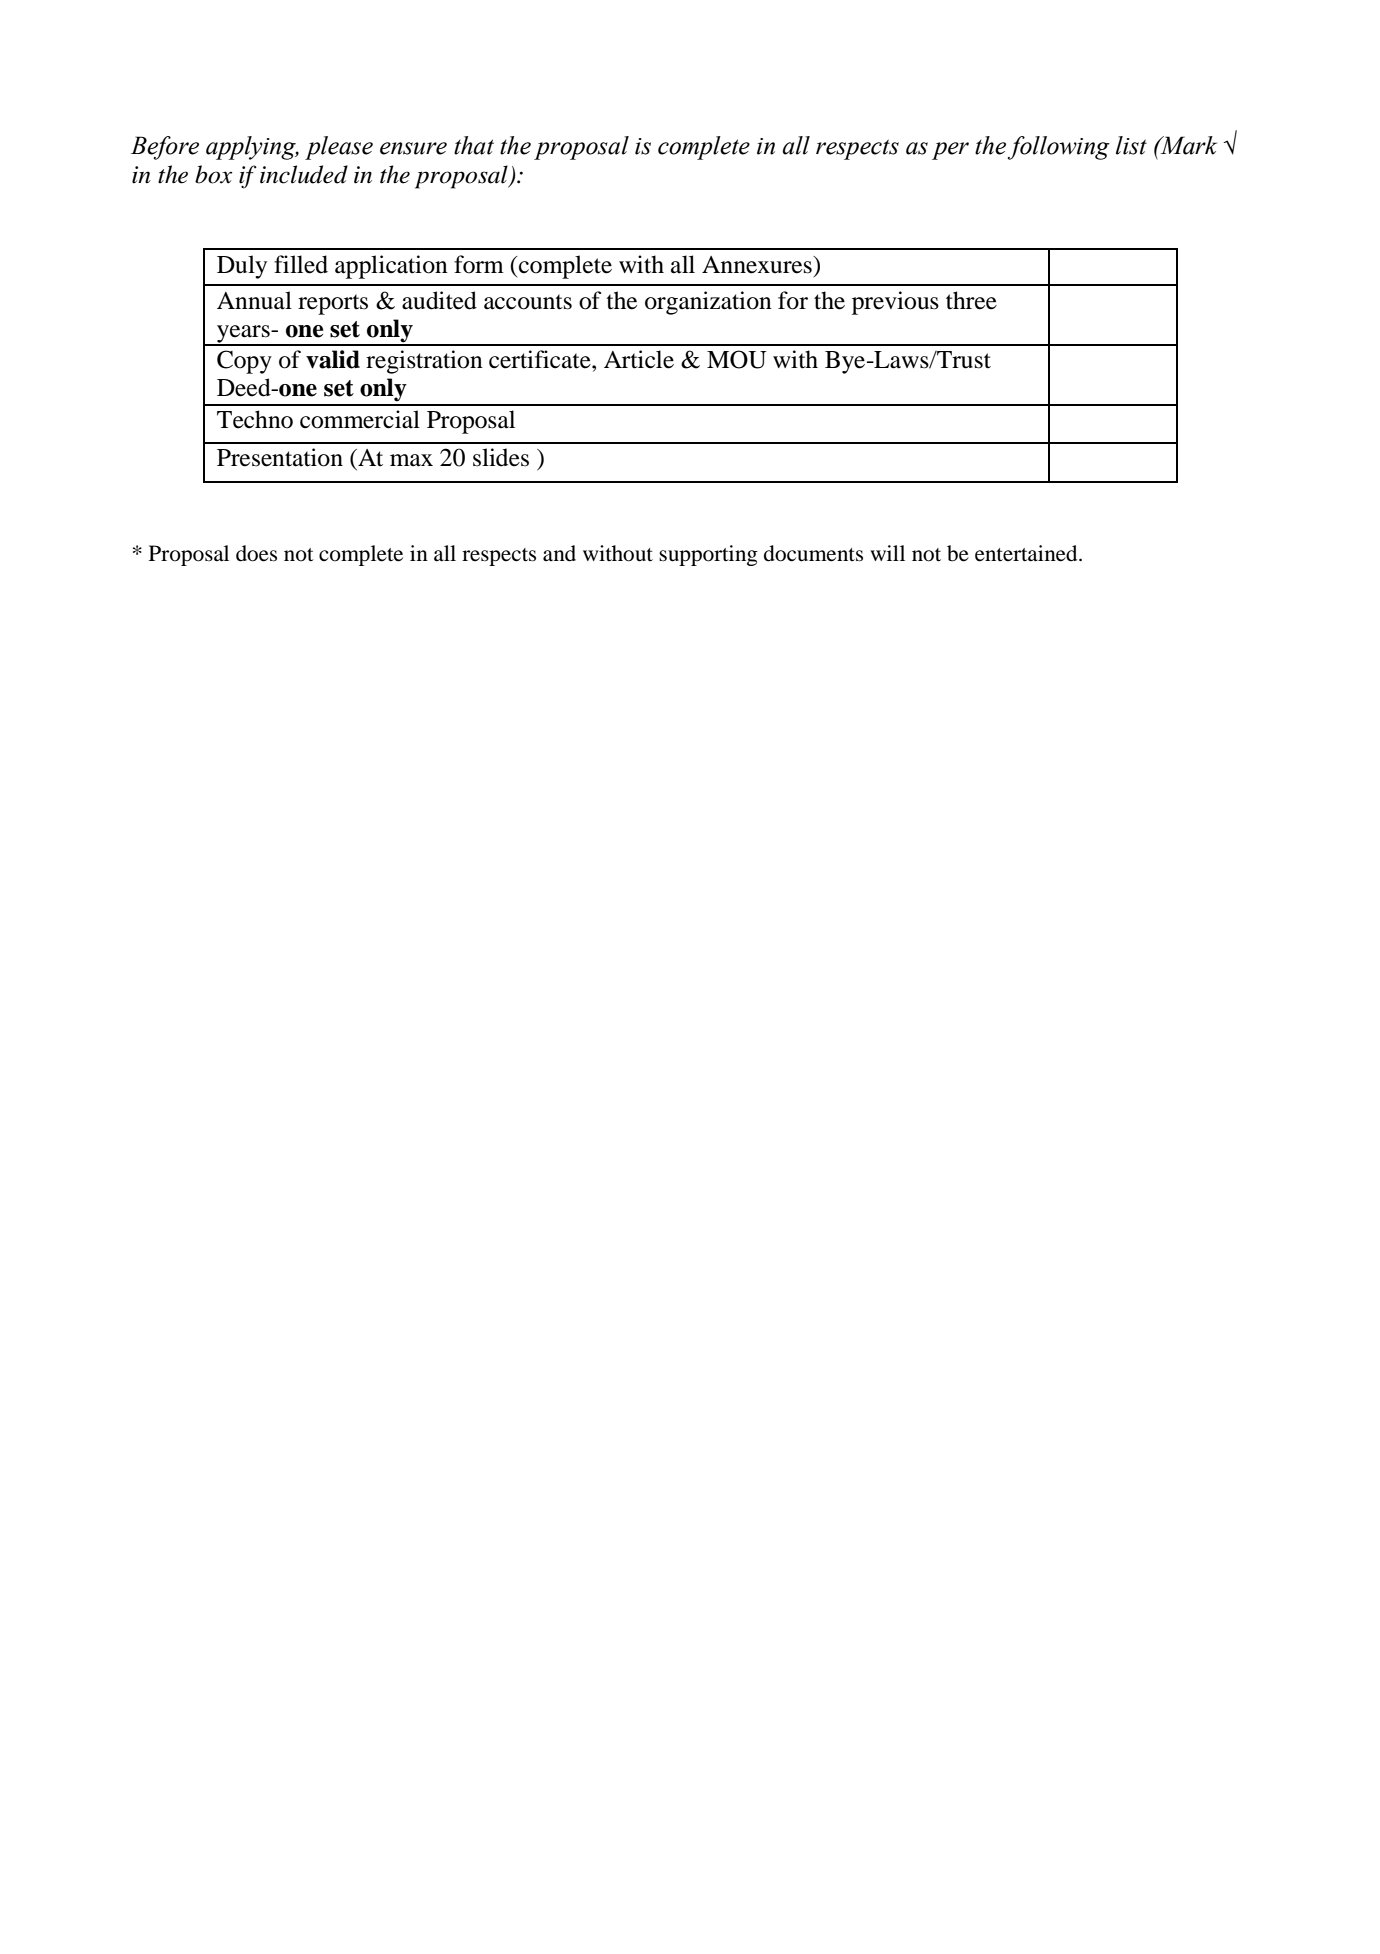 This screenshot has width=1380, height=1954. Describe the element at coordinates (474, 145) in the screenshot. I see `that` at that location.
